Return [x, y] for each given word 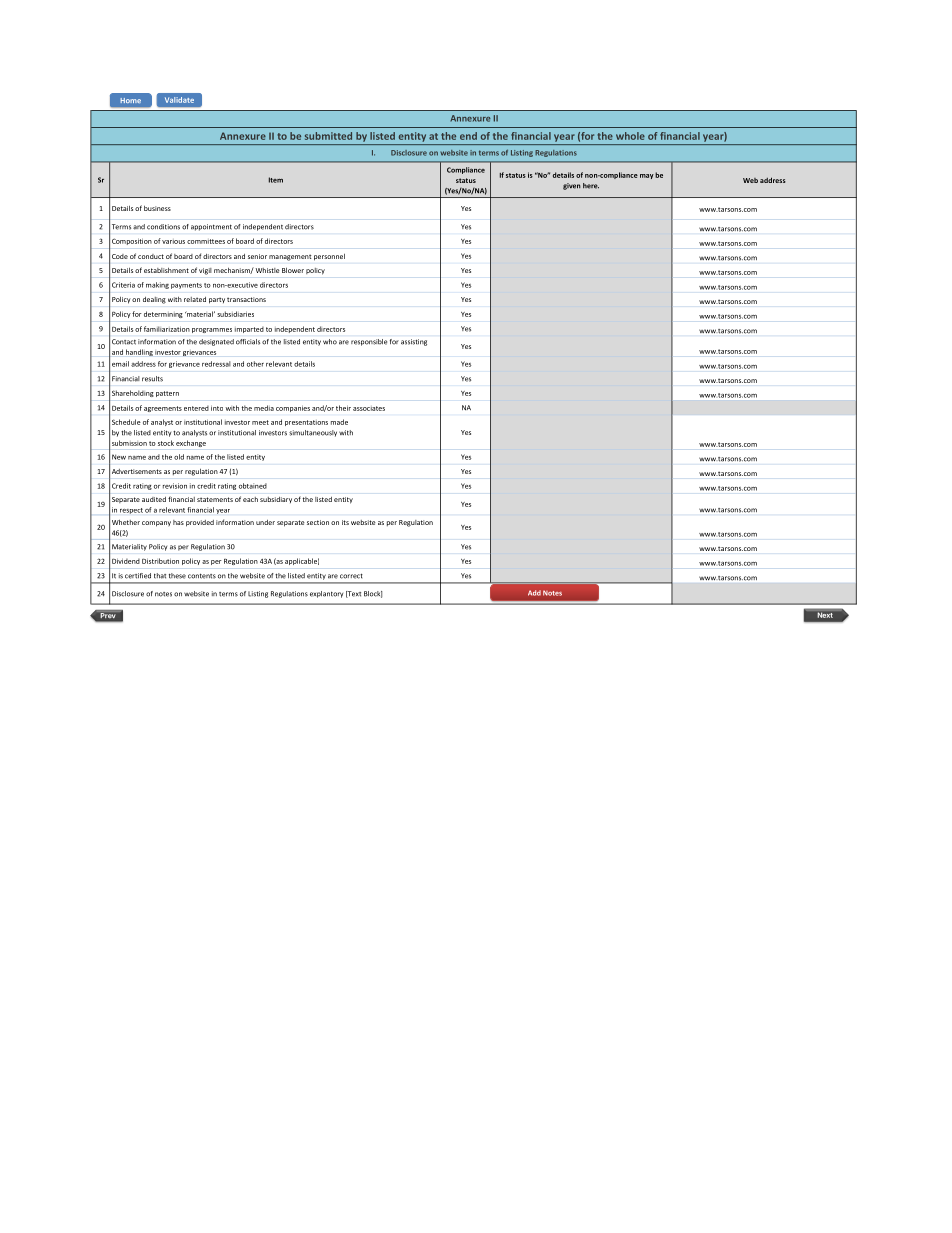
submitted [328, 136]
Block [373, 594]
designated [216, 342]
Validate [179, 100]
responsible [369, 342]
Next [825, 615]
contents [202, 576]
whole [630, 136]
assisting [414, 342]
